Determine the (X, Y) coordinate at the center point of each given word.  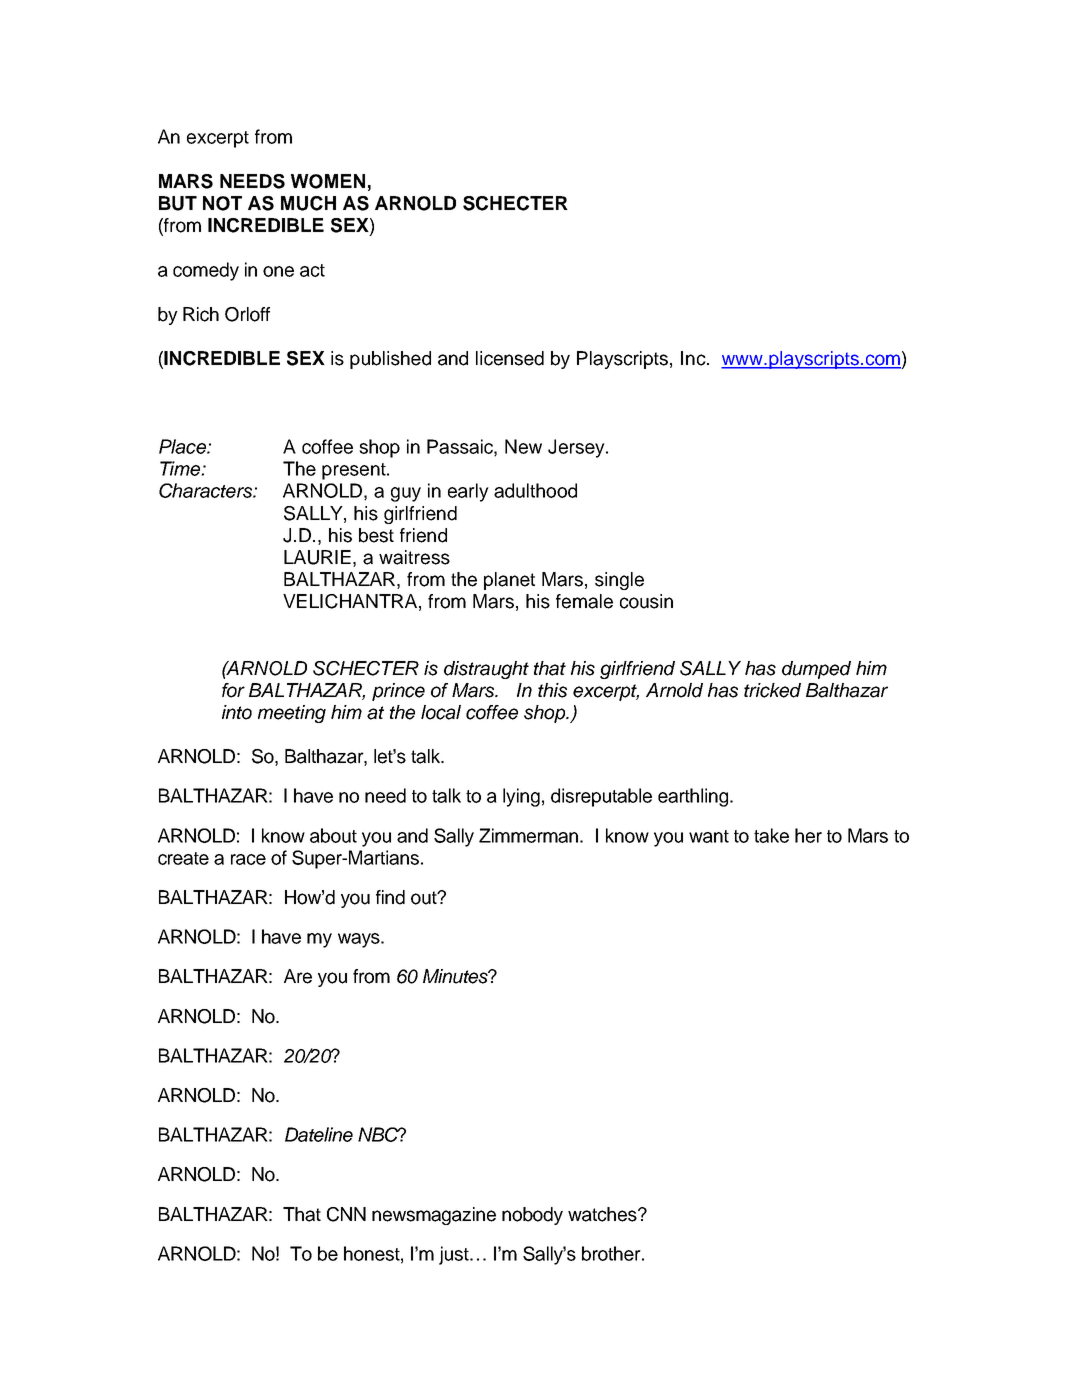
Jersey (577, 448)
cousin (646, 601)
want (709, 836)
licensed (510, 358)
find (390, 897)
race (248, 859)
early (468, 492)
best (376, 535)
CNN (346, 1214)
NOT (222, 203)
